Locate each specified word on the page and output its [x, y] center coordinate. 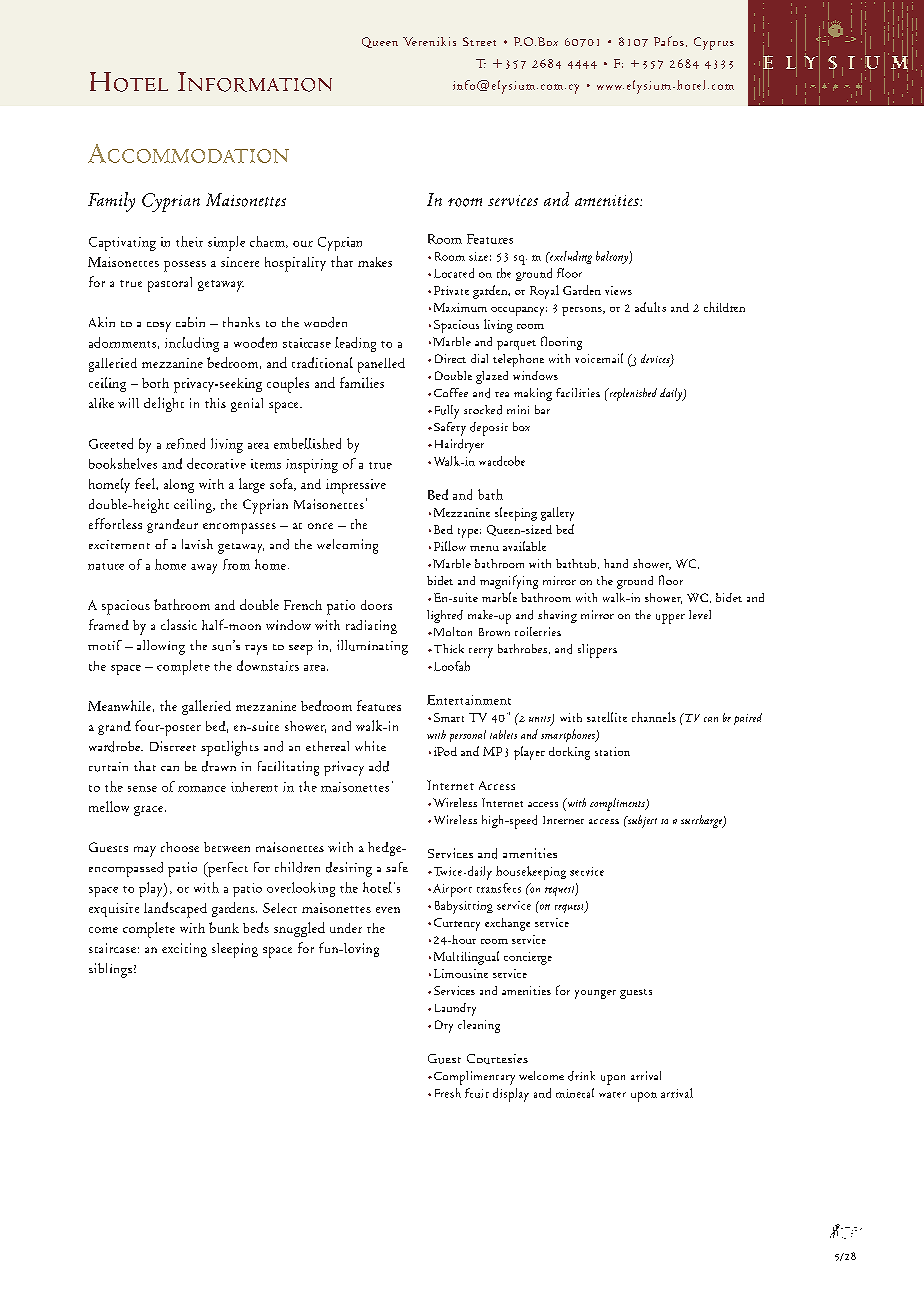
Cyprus [714, 43]
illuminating [372, 647]
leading [355, 344]
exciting [184, 950]
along [179, 486]
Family [111, 202]
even [388, 910]
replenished [632, 394]
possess [185, 266]
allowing [161, 647]
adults [650, 307]
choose [180, 847]
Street [479, 41]
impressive [356, 486]
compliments [618, 804]
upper [670, 619]
